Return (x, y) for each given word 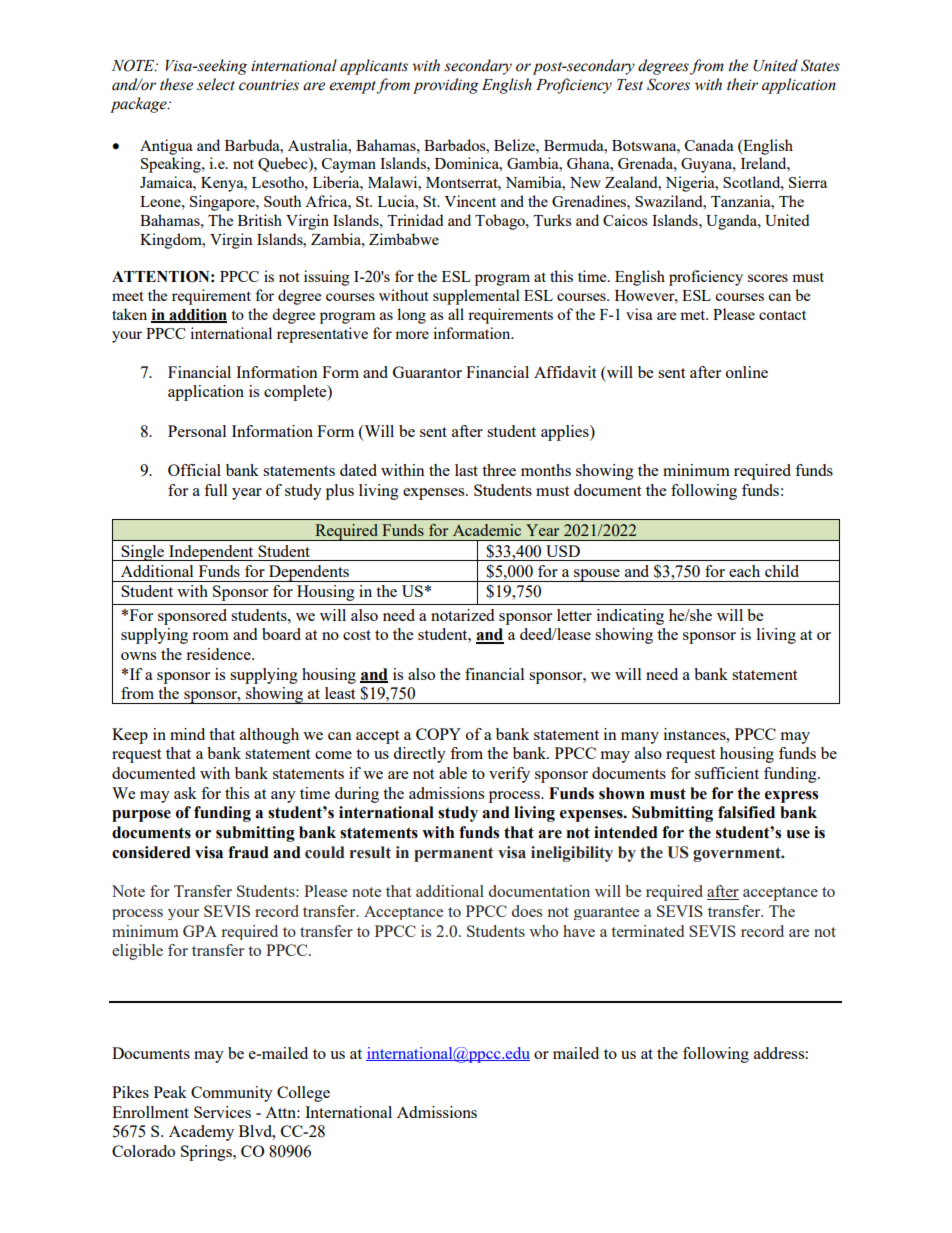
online (747, 372)
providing (446, 86)
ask (185, 793)
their (742, 84)
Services (222, 1112)
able (453, 773)
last (466, 470)
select (216, 84)
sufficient (727, 773)
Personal (197, 431)
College (303, 1094)
